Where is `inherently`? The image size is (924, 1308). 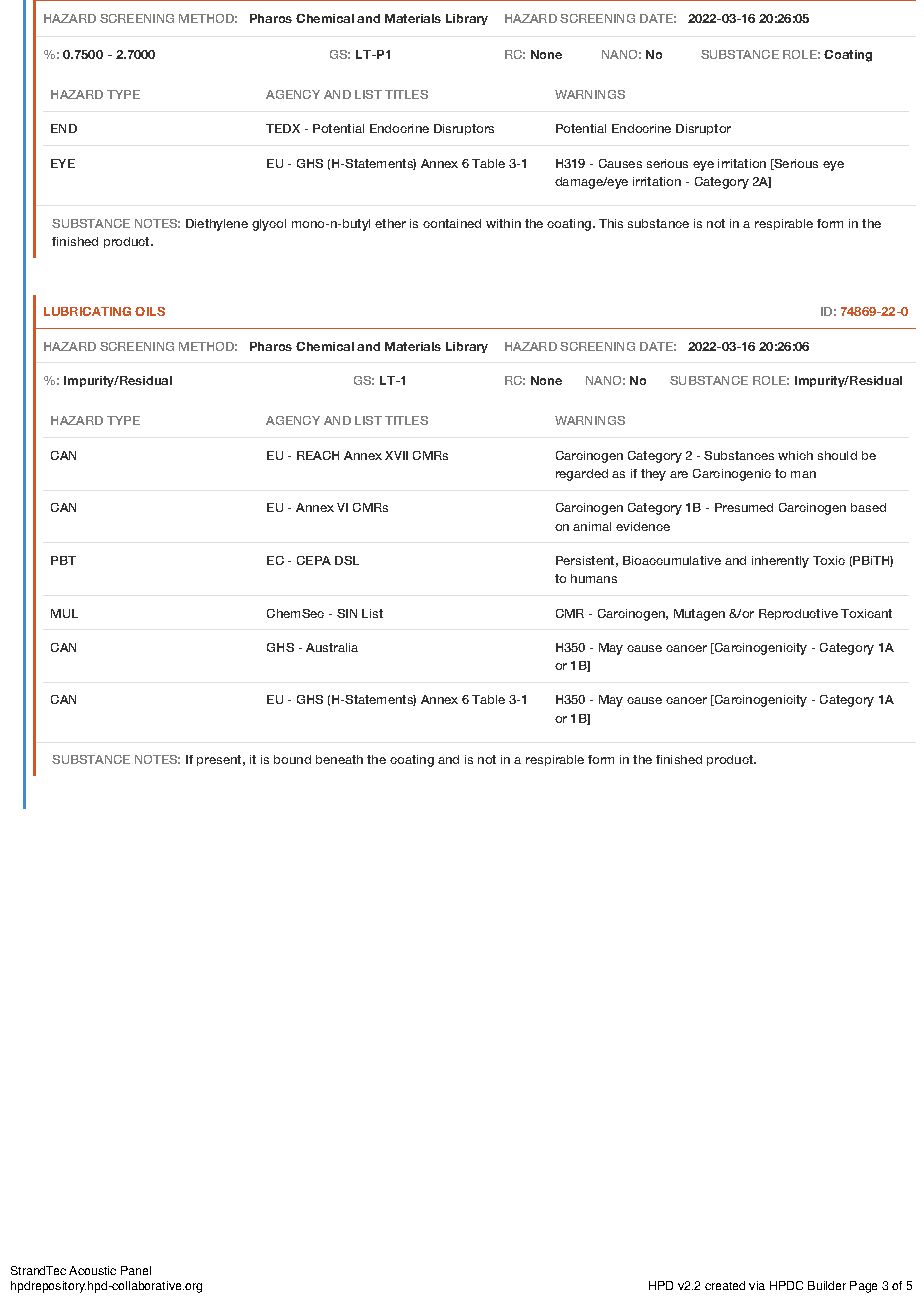
inherently is located at coordinates (780, 562).
